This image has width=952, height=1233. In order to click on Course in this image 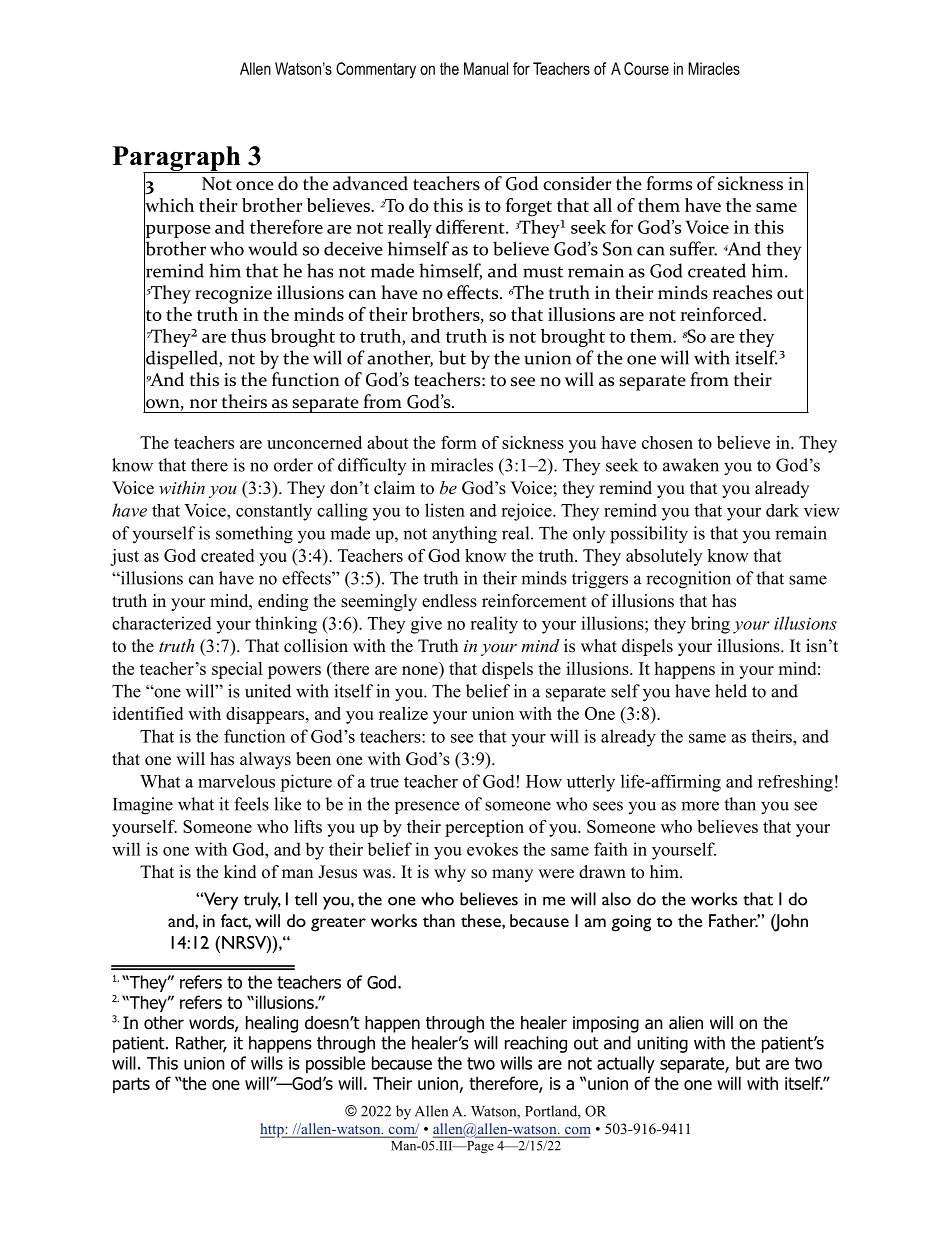, I will do `click(646, 68)`.
